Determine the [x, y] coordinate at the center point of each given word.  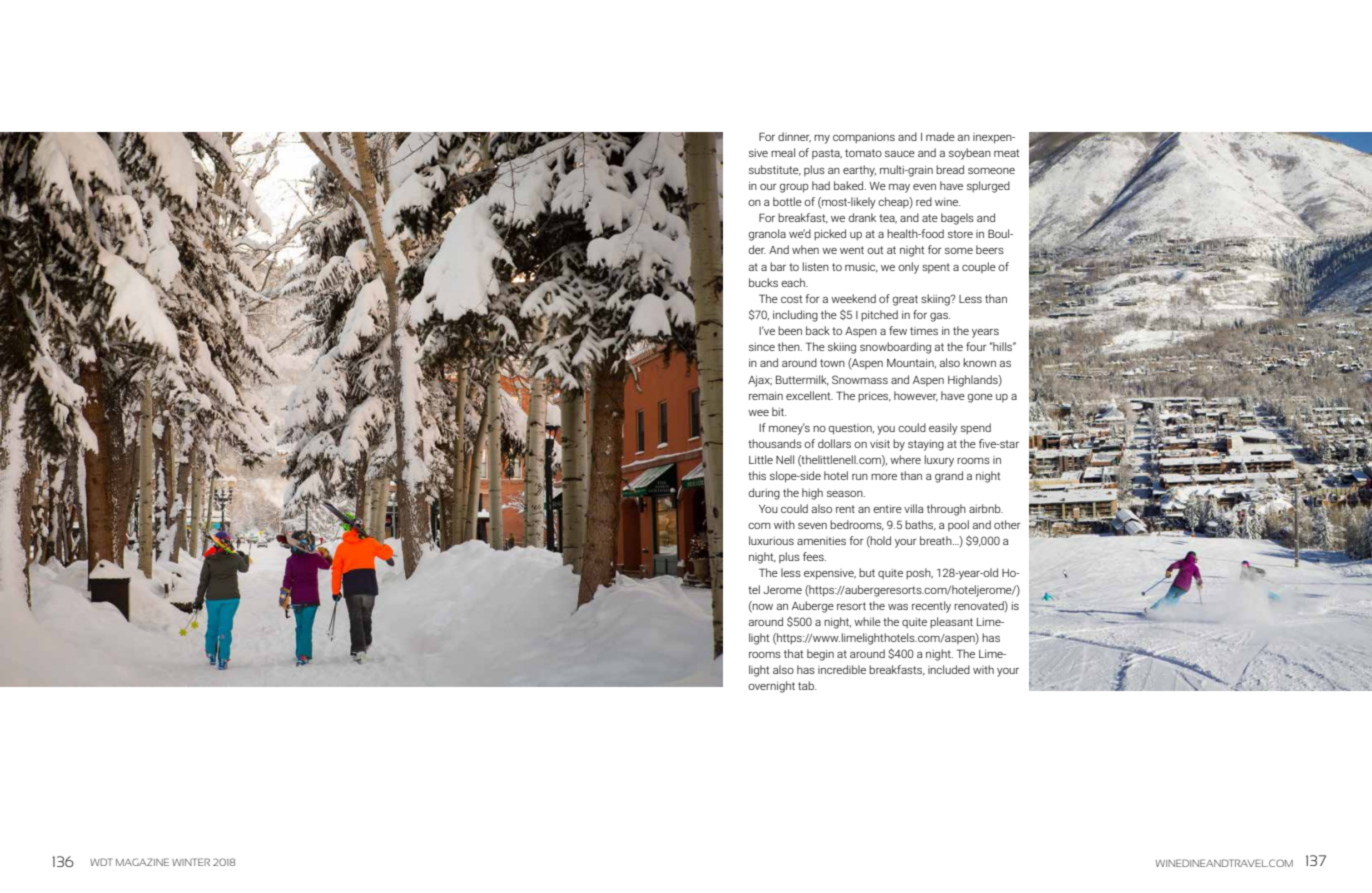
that [793, 653]
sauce [900, 154]
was [898, 607]
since [762, 347]
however [916, 396]
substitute [775, 170]
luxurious [771, 540]
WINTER [191, 862]
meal [783, 152]
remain [766, 396]
